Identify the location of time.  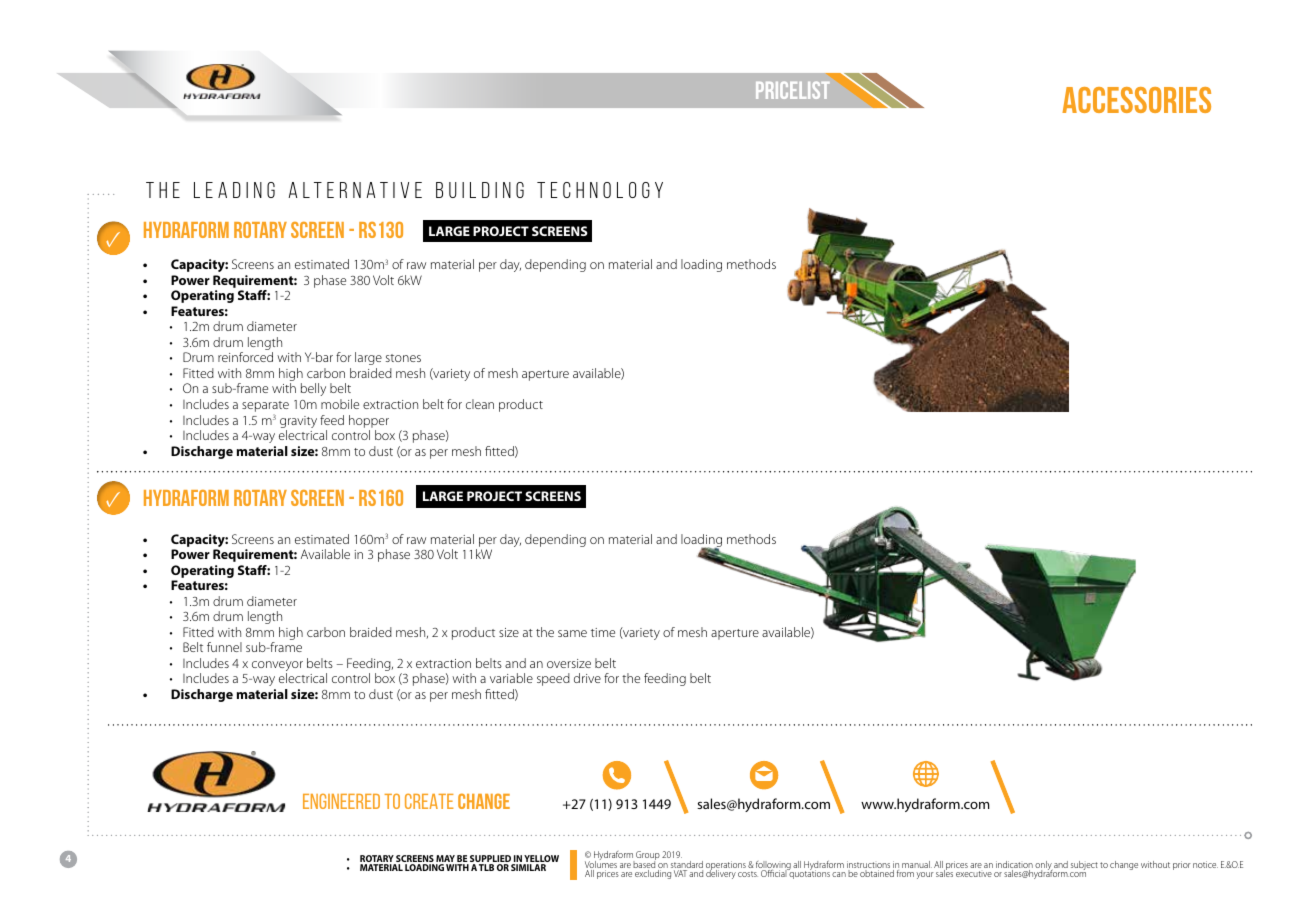
(603, 632).
